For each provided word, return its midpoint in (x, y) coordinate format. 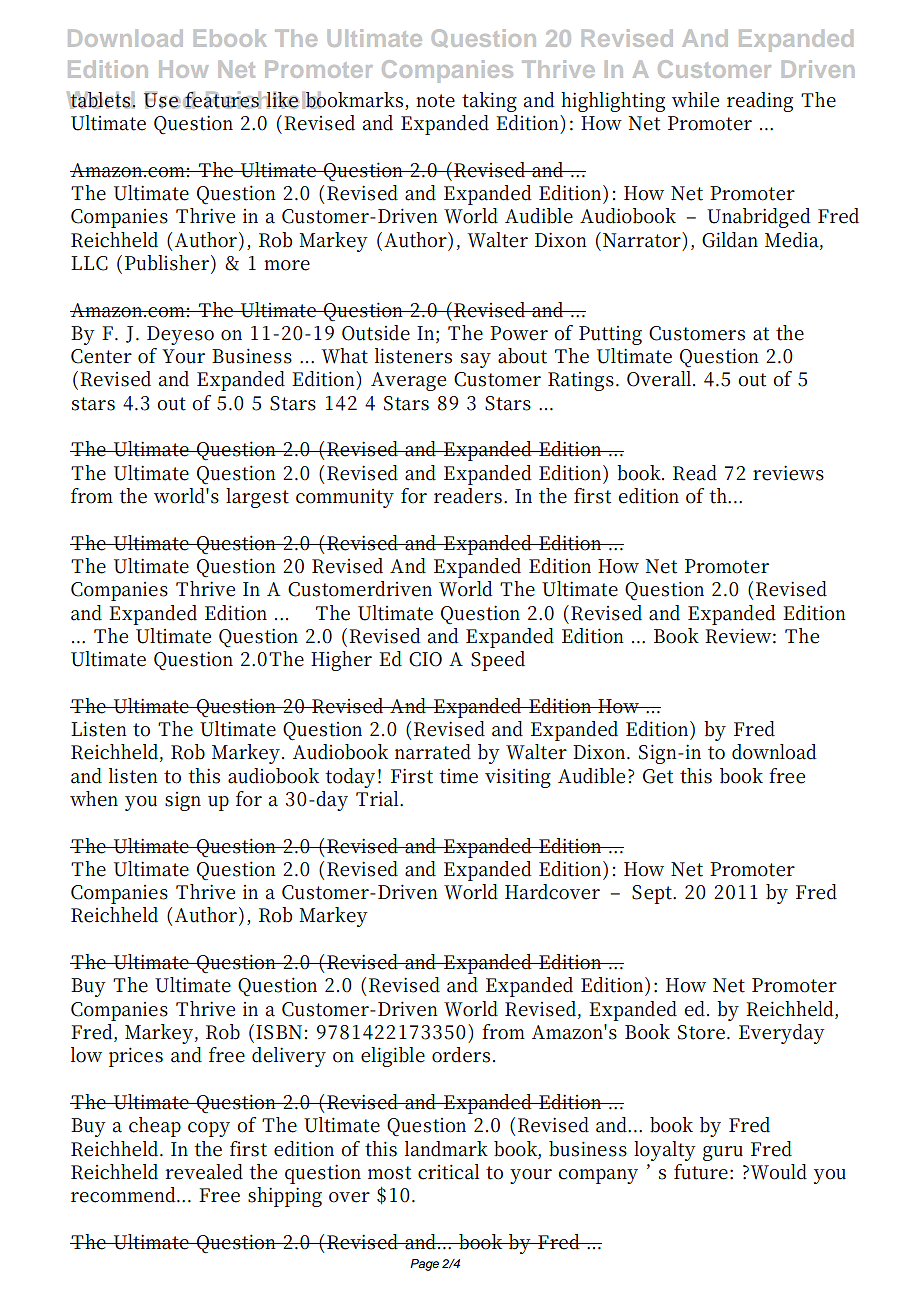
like (282, 100)
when (94, 799)
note (435, 101)
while (695, 100)
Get (658, 776)
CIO (425, 659)
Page (424, 1265)
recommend (125, 1195)
